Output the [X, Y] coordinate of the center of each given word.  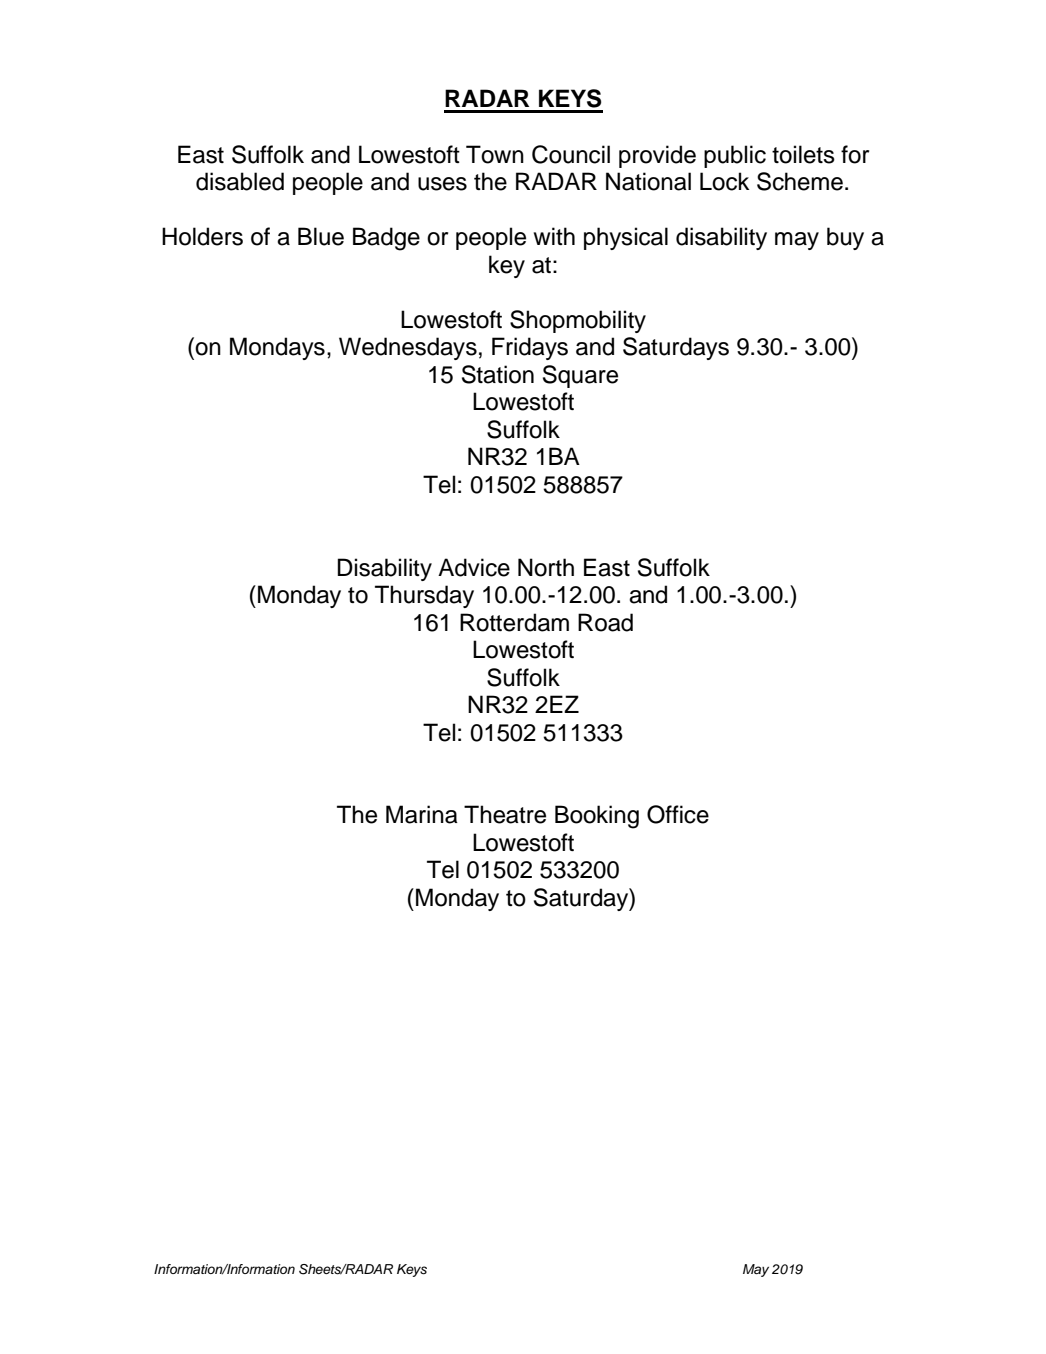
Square [580, 376]
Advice [474, 567]
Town [495, 154]
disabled [240, 181]
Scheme [800, 181]
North [546, 567]
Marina [422, 814]
